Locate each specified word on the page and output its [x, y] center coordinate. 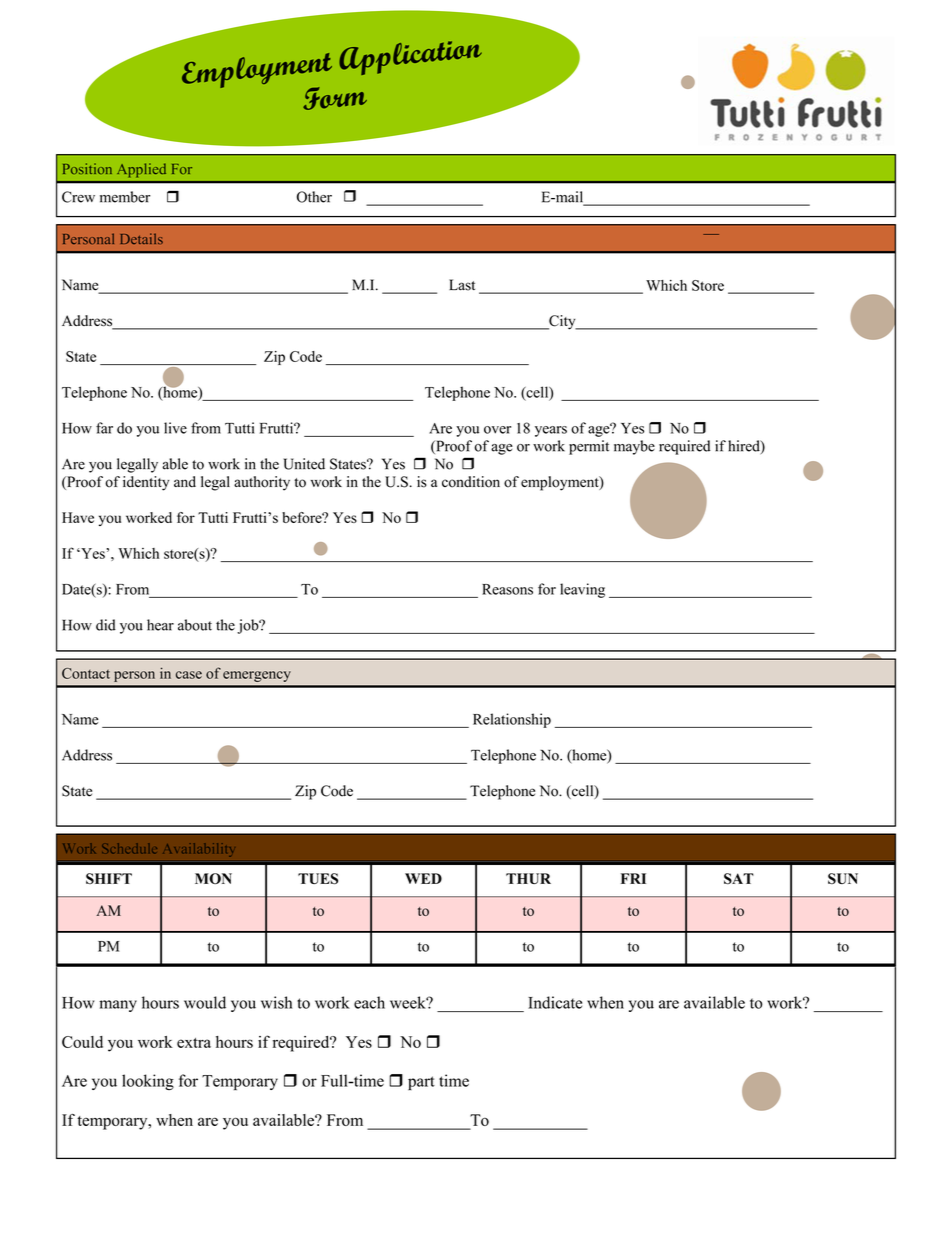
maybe [634, 447]
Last [462, 285]
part [421, 1083]
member [125, 197]
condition [471, 482]
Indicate [555, 1002]
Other [314, 197]
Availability [200, 848]
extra [194, 1043]
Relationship [512, 720]
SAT [739, 878]
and [185, 482]
